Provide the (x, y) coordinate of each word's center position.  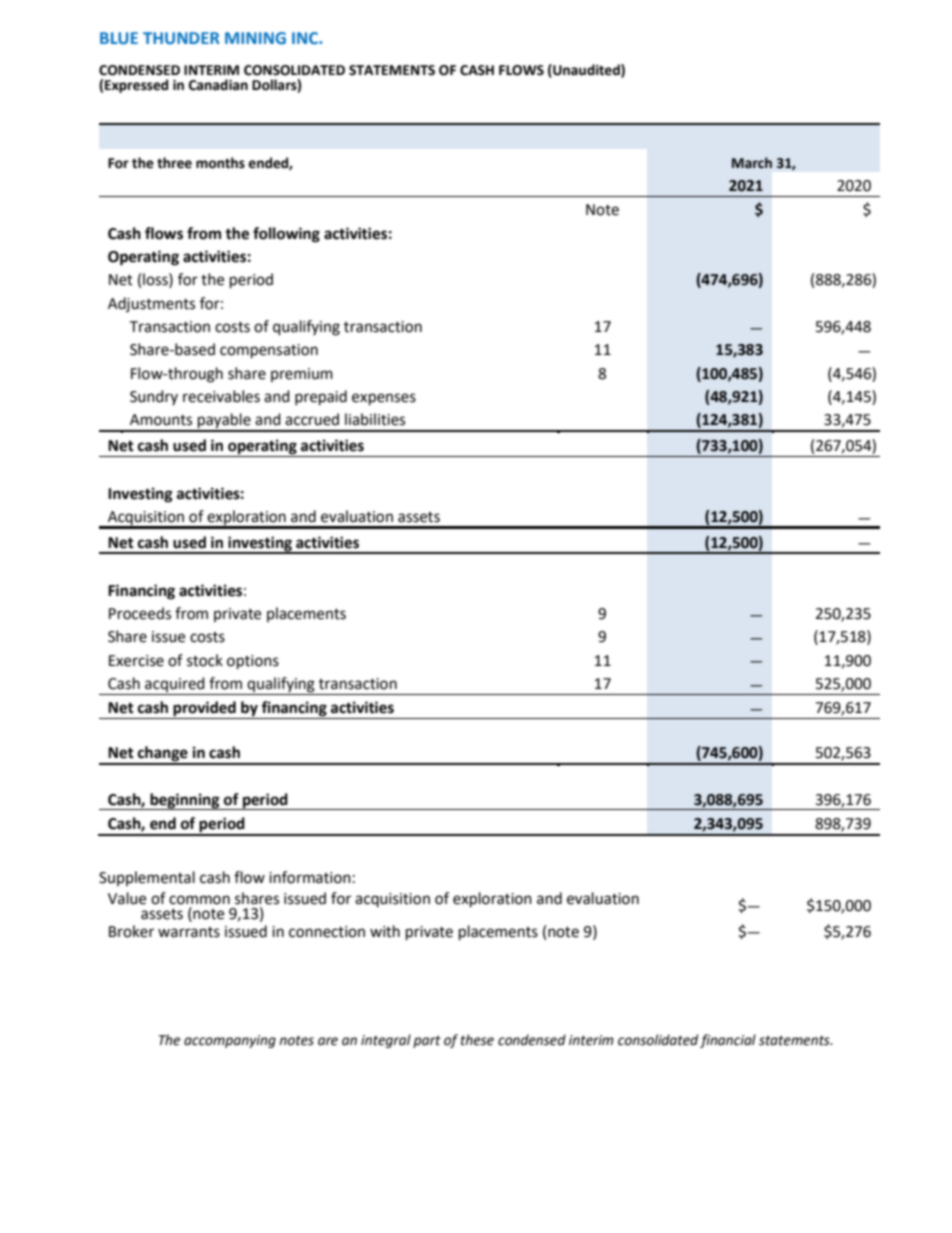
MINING (255, 38)
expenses (384, 399)
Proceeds (140, 613)
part (427, 1042)
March (752, 163)
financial (728, 1041)
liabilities (375, 419)
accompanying (230, 1041)
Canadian (218, 85)
